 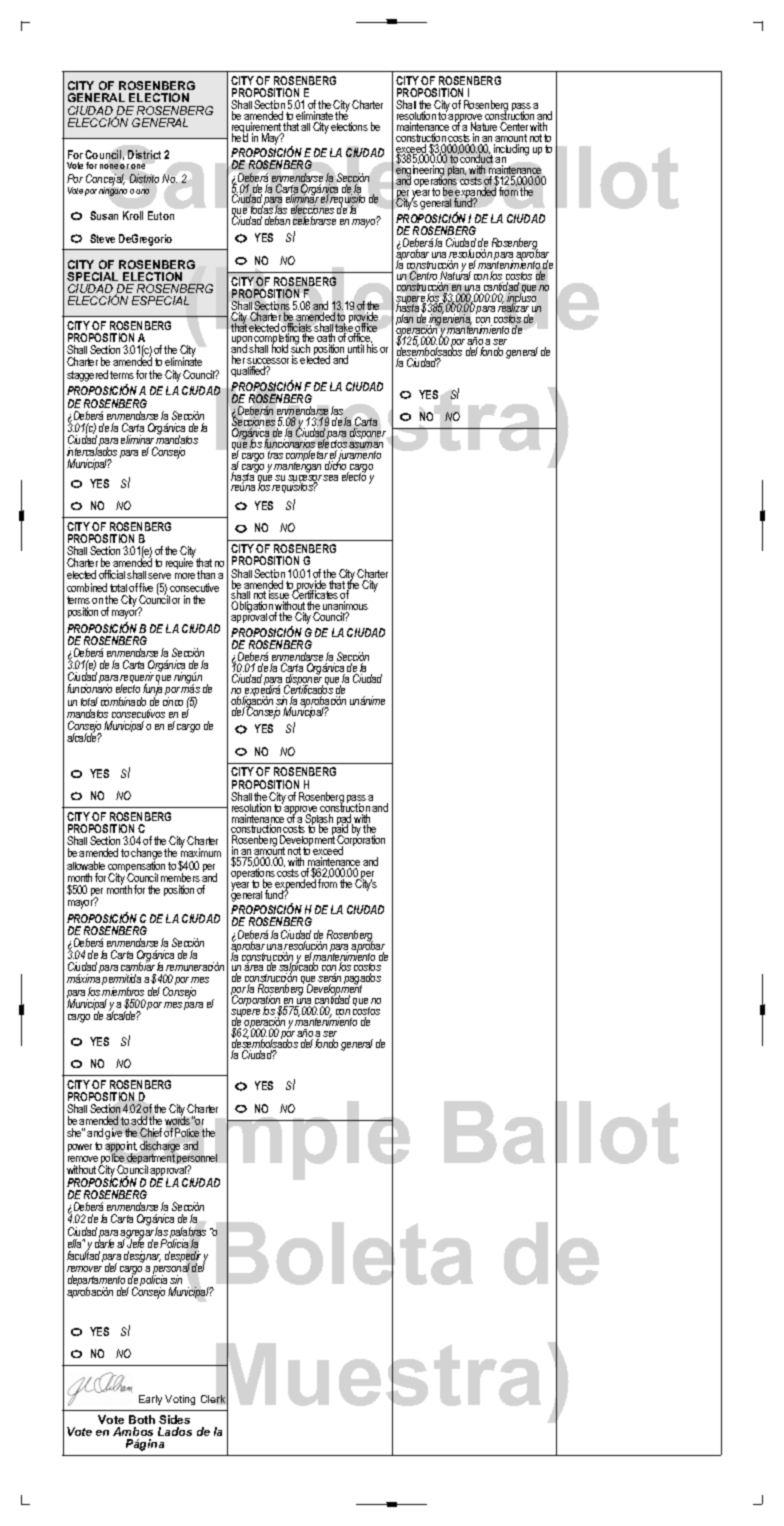 What do you see at coordinates (330, 478) in the screenshot?
I see `sea` at bounding box center [330, 478].
